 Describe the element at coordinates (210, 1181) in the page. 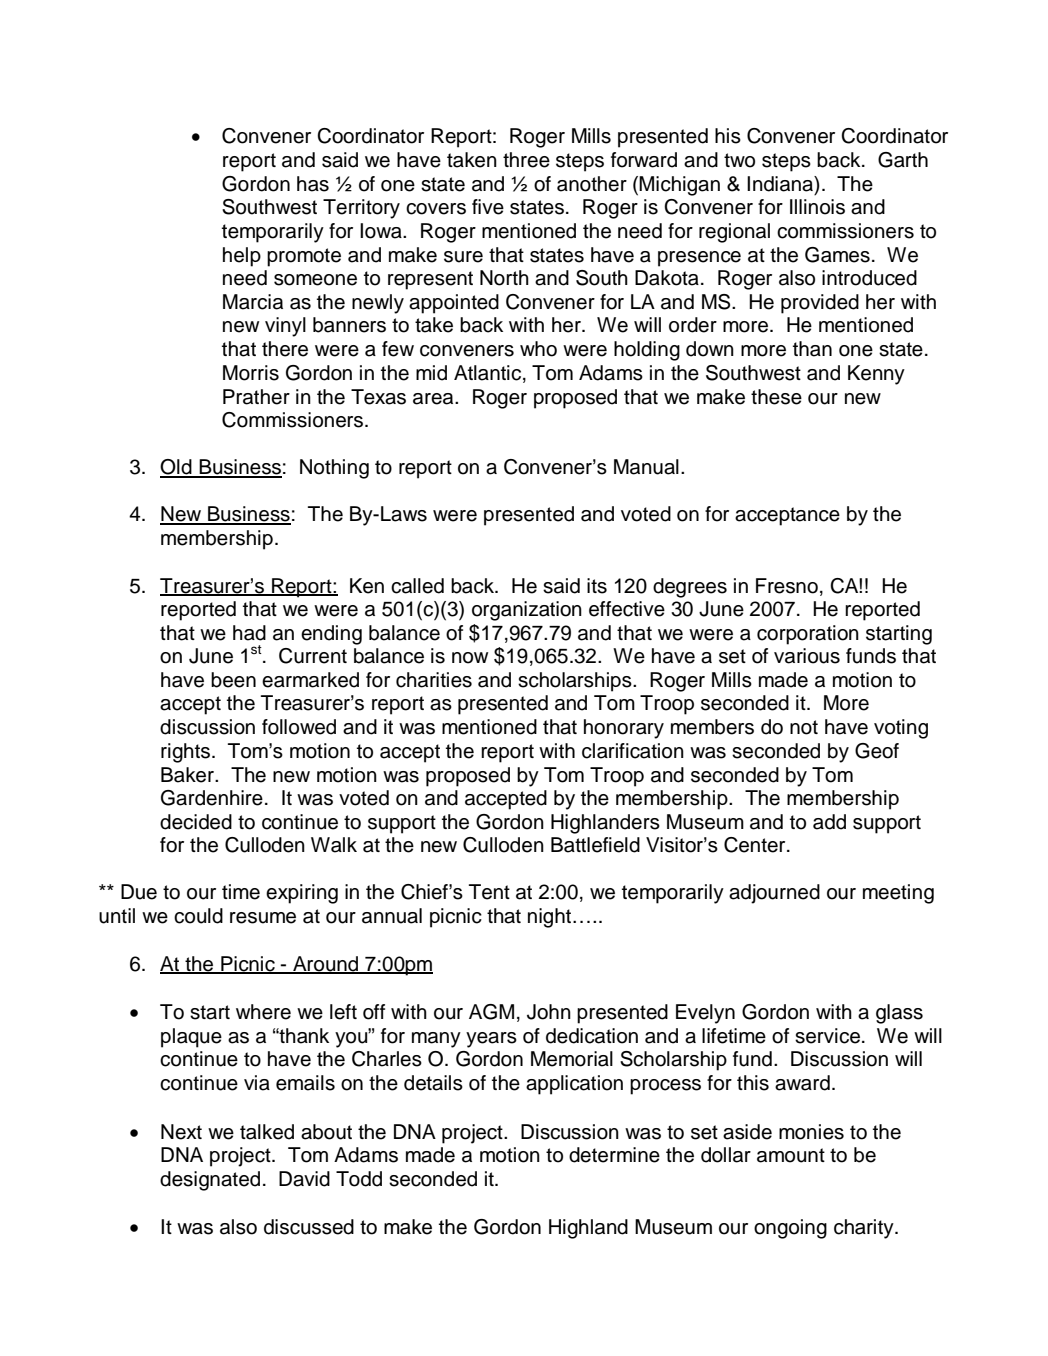

I see `designated` at that location.
